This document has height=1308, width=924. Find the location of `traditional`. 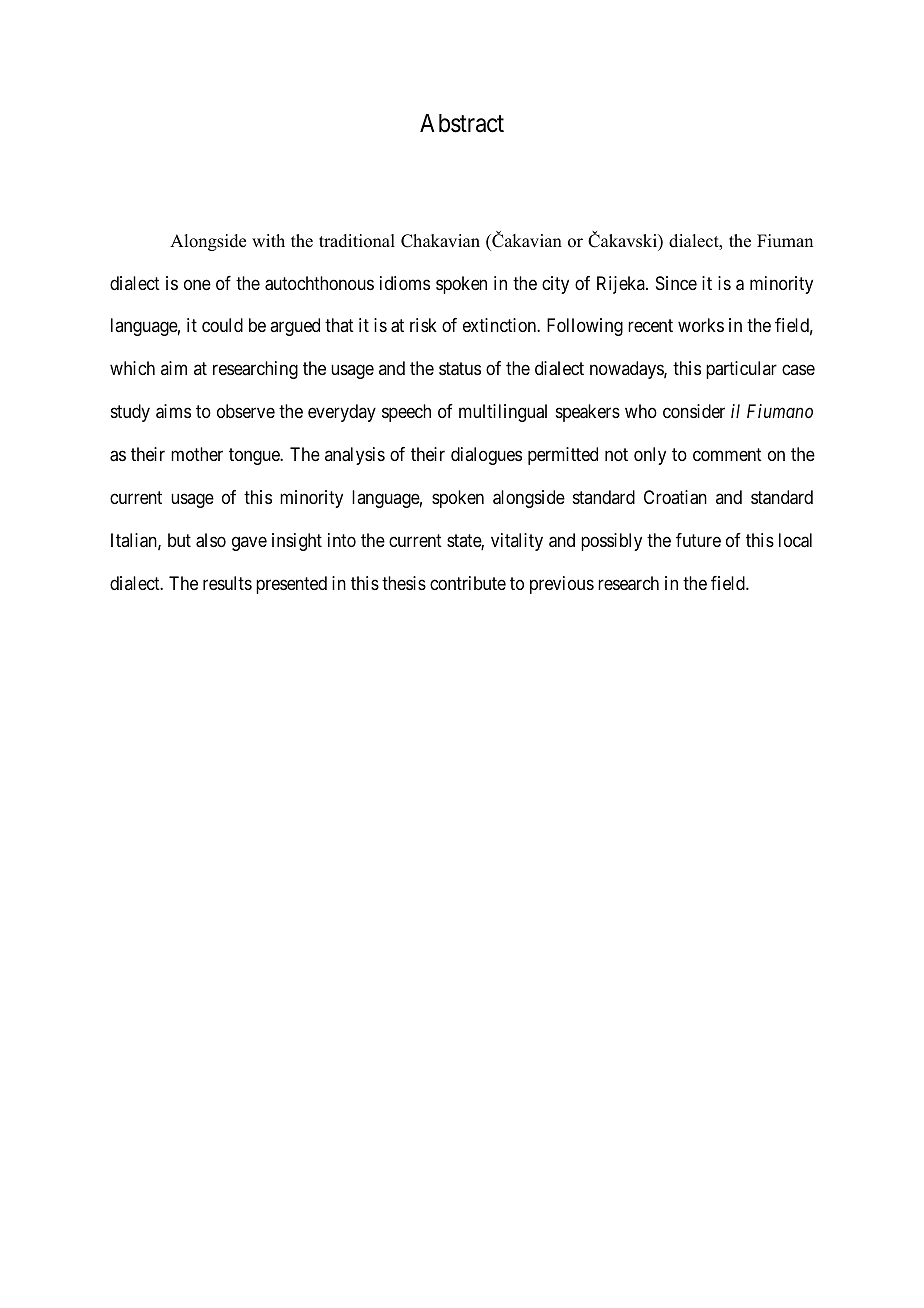

traditional is located at coordinates (357, 241).
